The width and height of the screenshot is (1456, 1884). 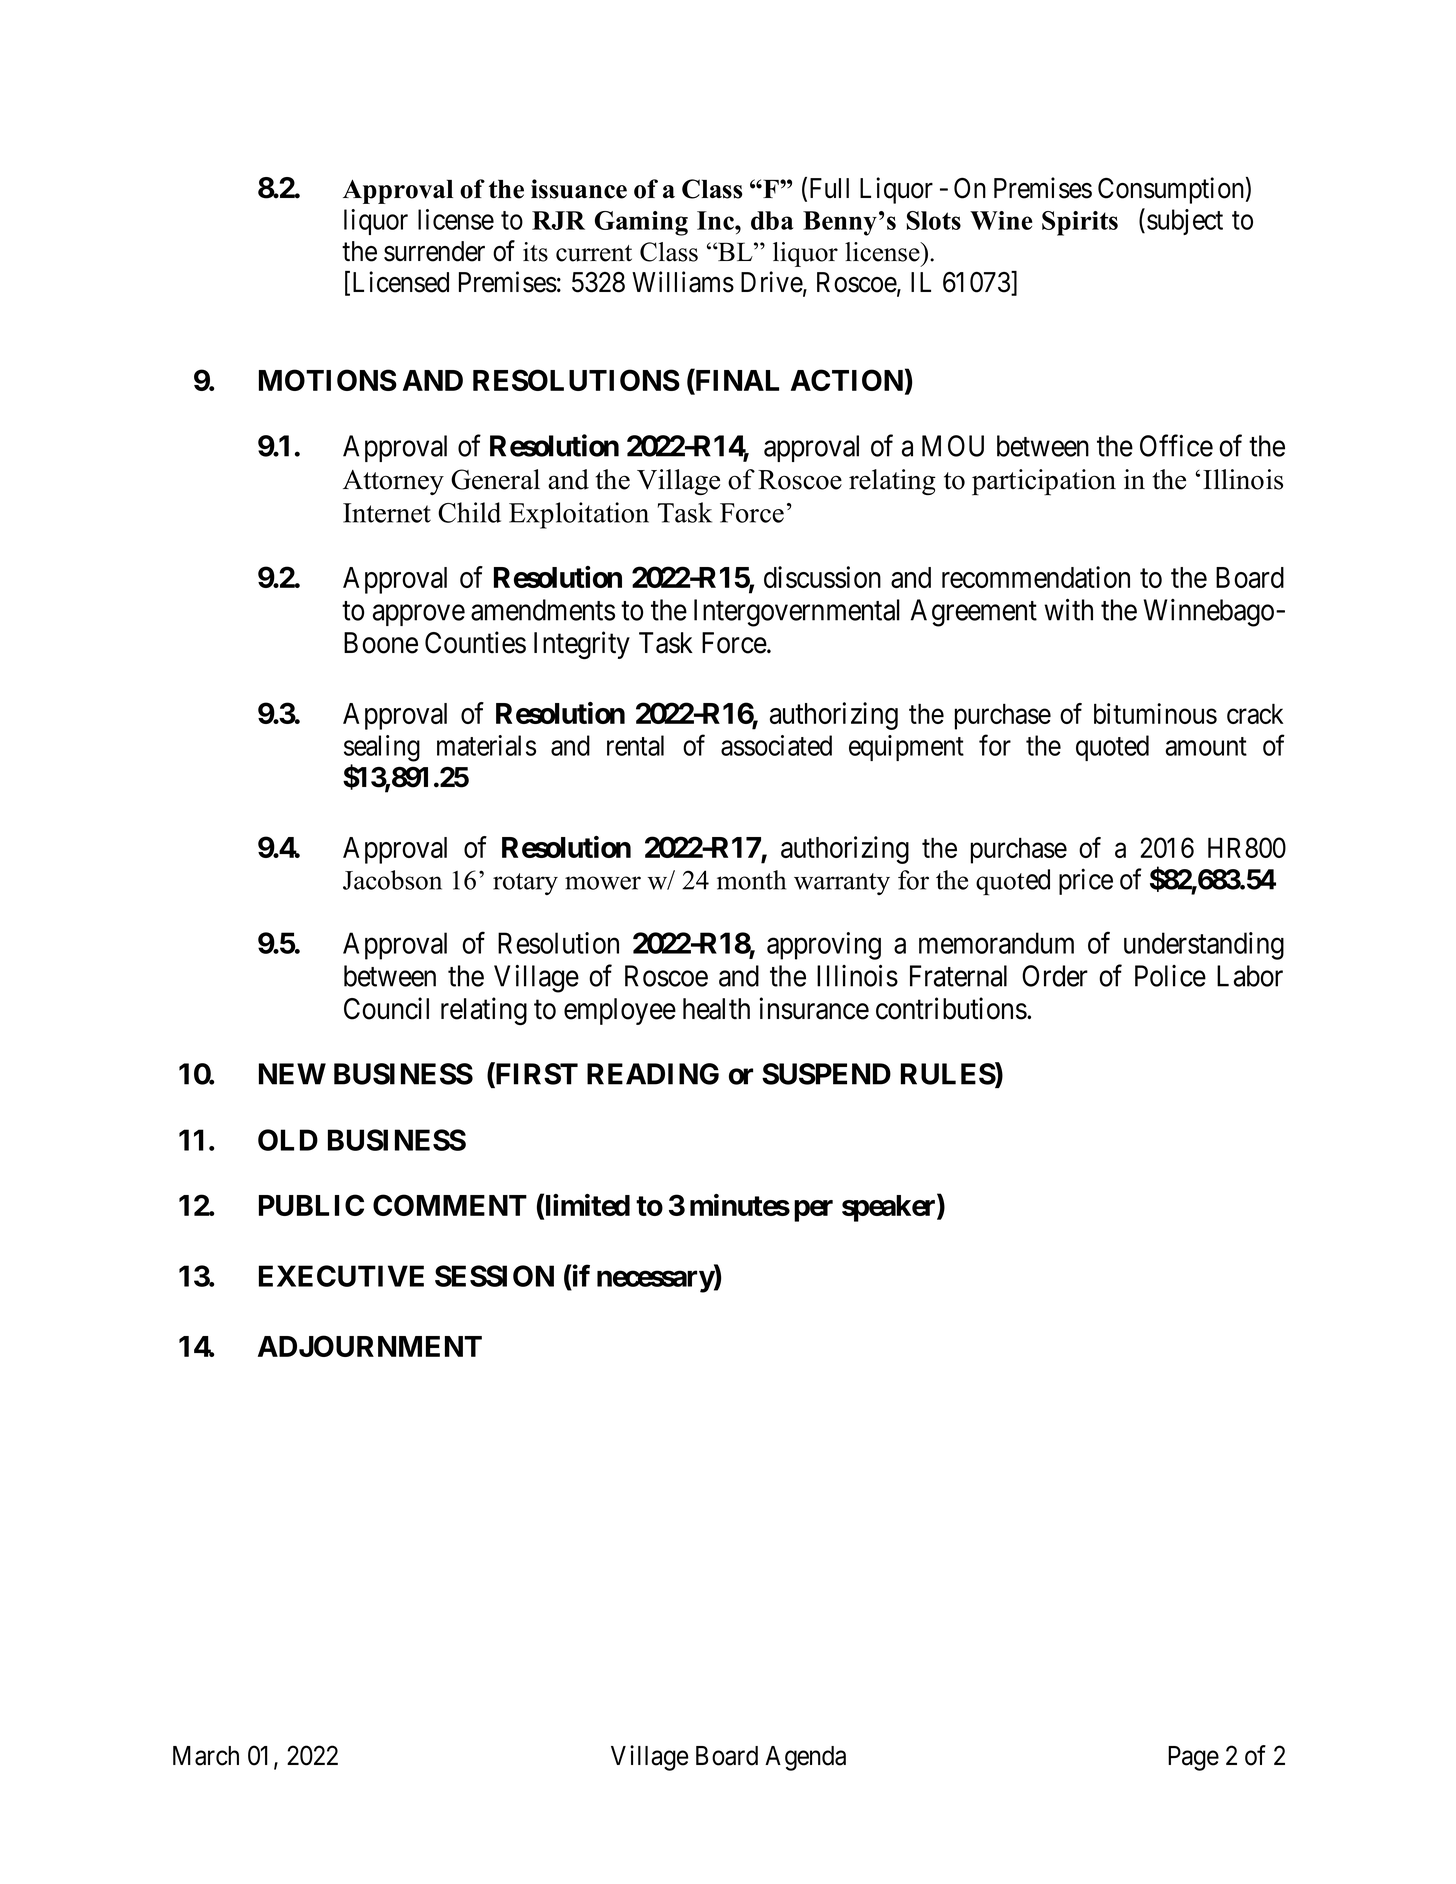 What do you see at coordinates (434, 251) in the screenshot?
I see `surrender` at bounding box center [434, 251].
